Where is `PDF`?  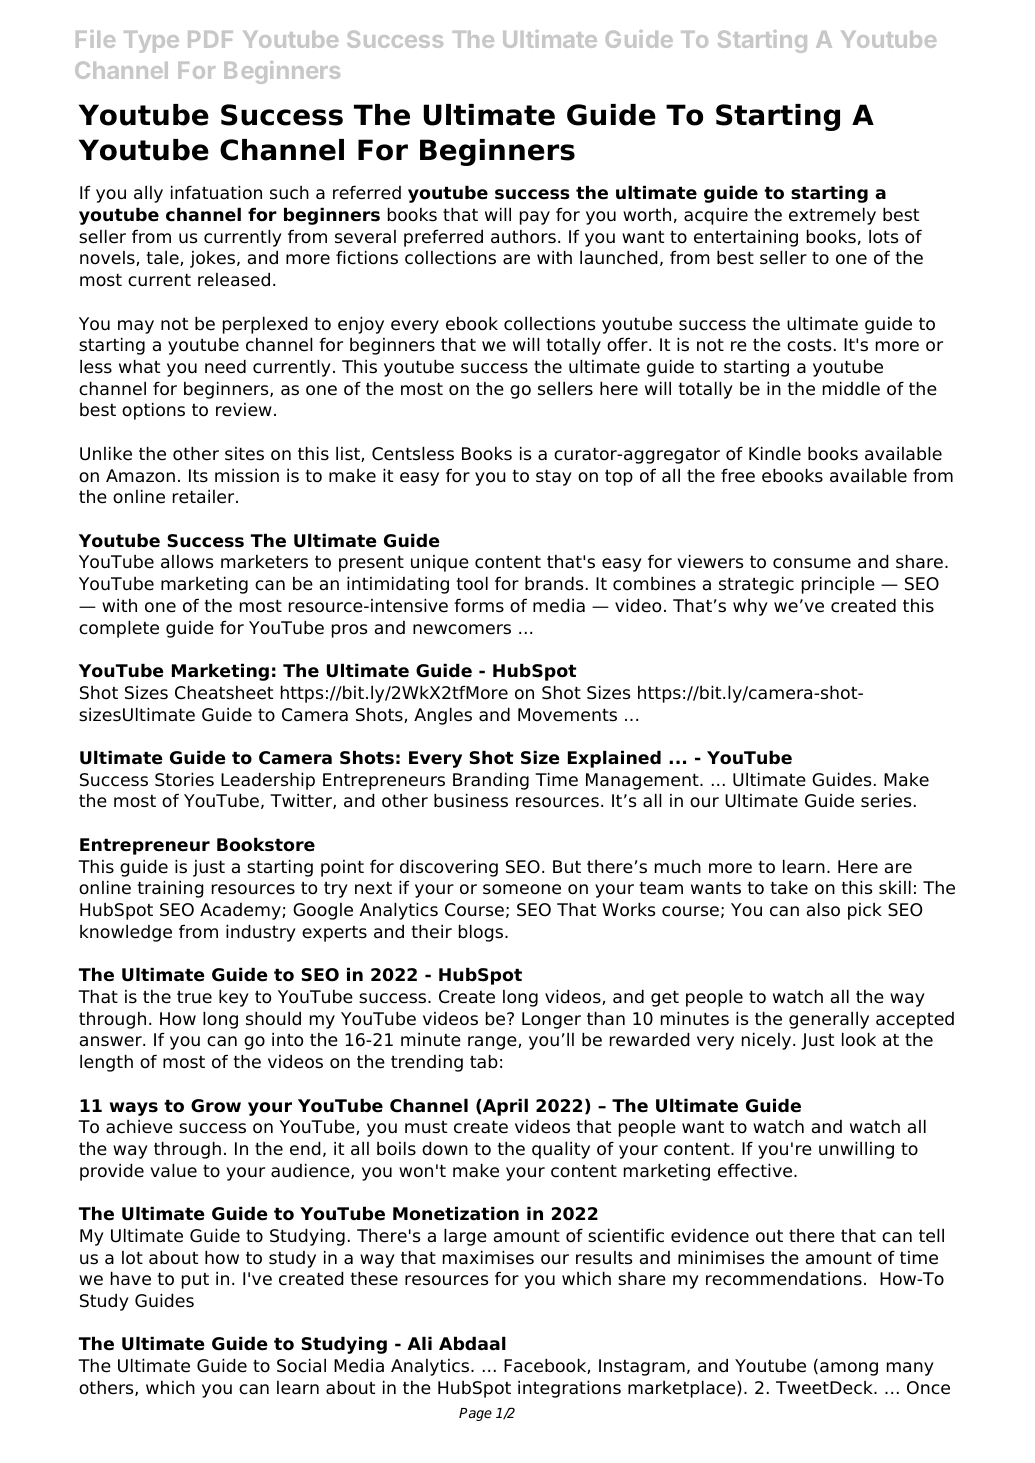
PDF is located at coordinates (210, 39).
